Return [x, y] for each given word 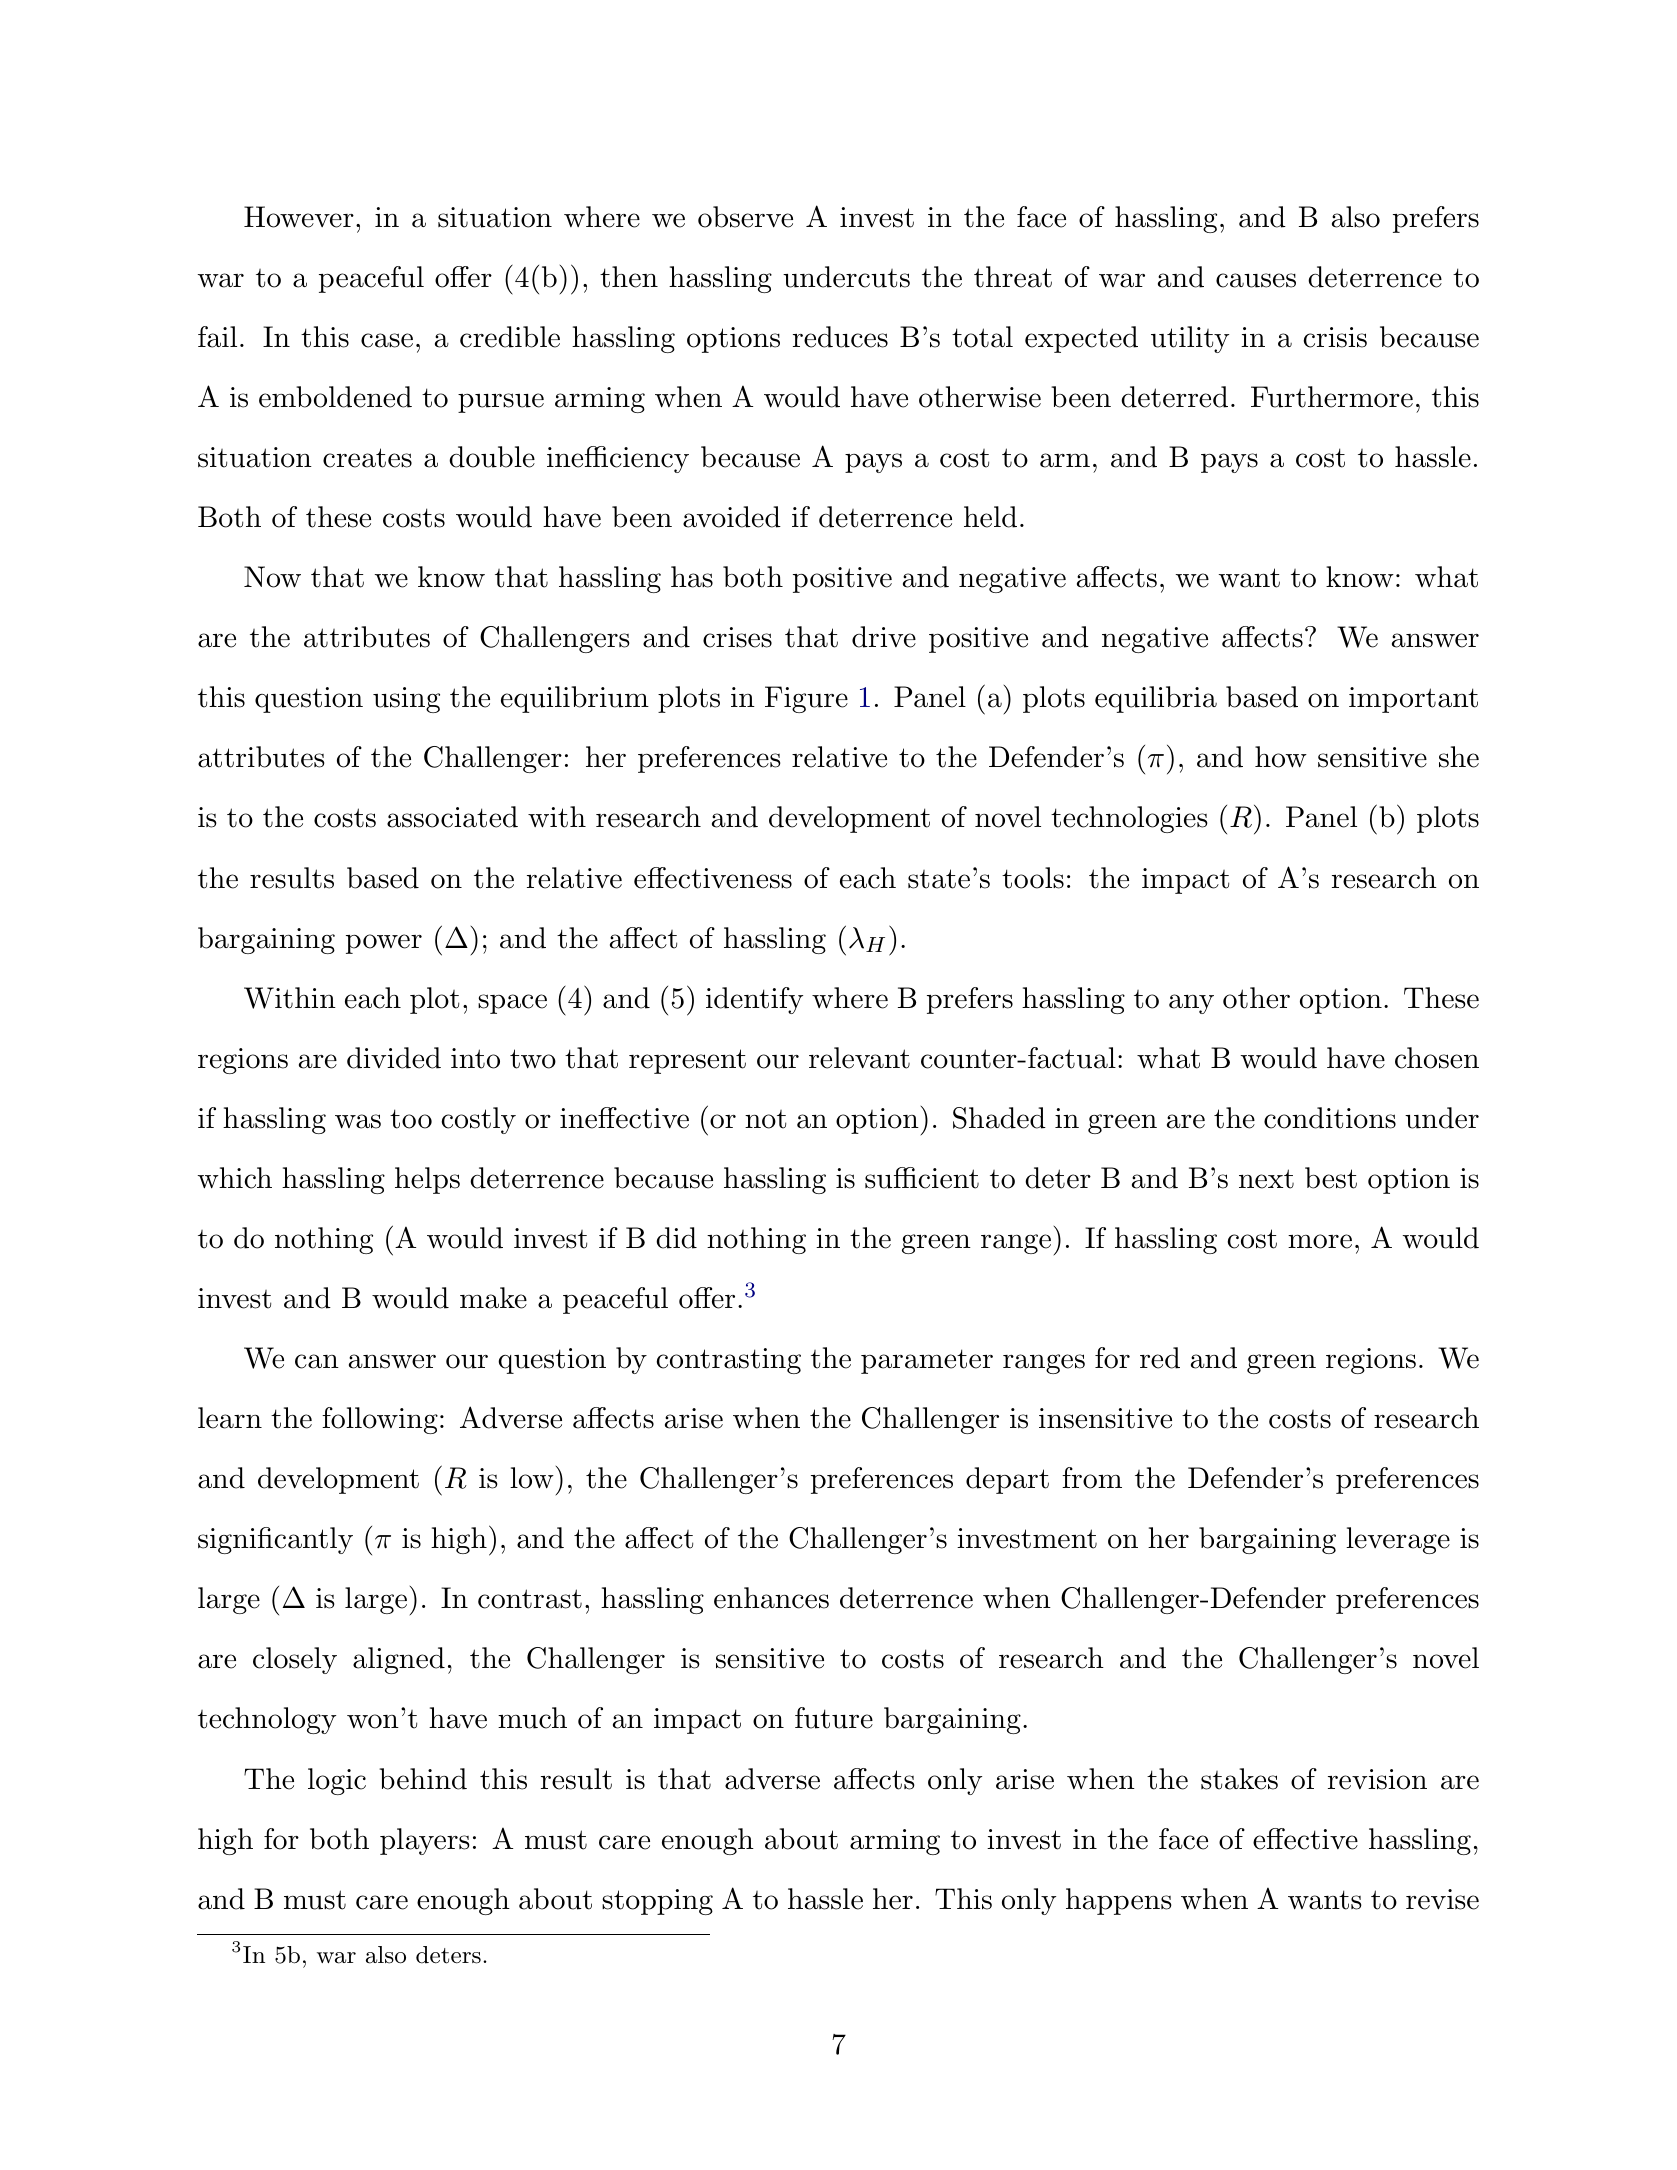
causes [1256, 280]
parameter [927, 1361]
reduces [840, 337]
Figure [806, 699]
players [425, 1841]
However [299, 217]
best [1331, 1178]
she [1459, 757]
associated [452, 817]
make [493, 1298]
